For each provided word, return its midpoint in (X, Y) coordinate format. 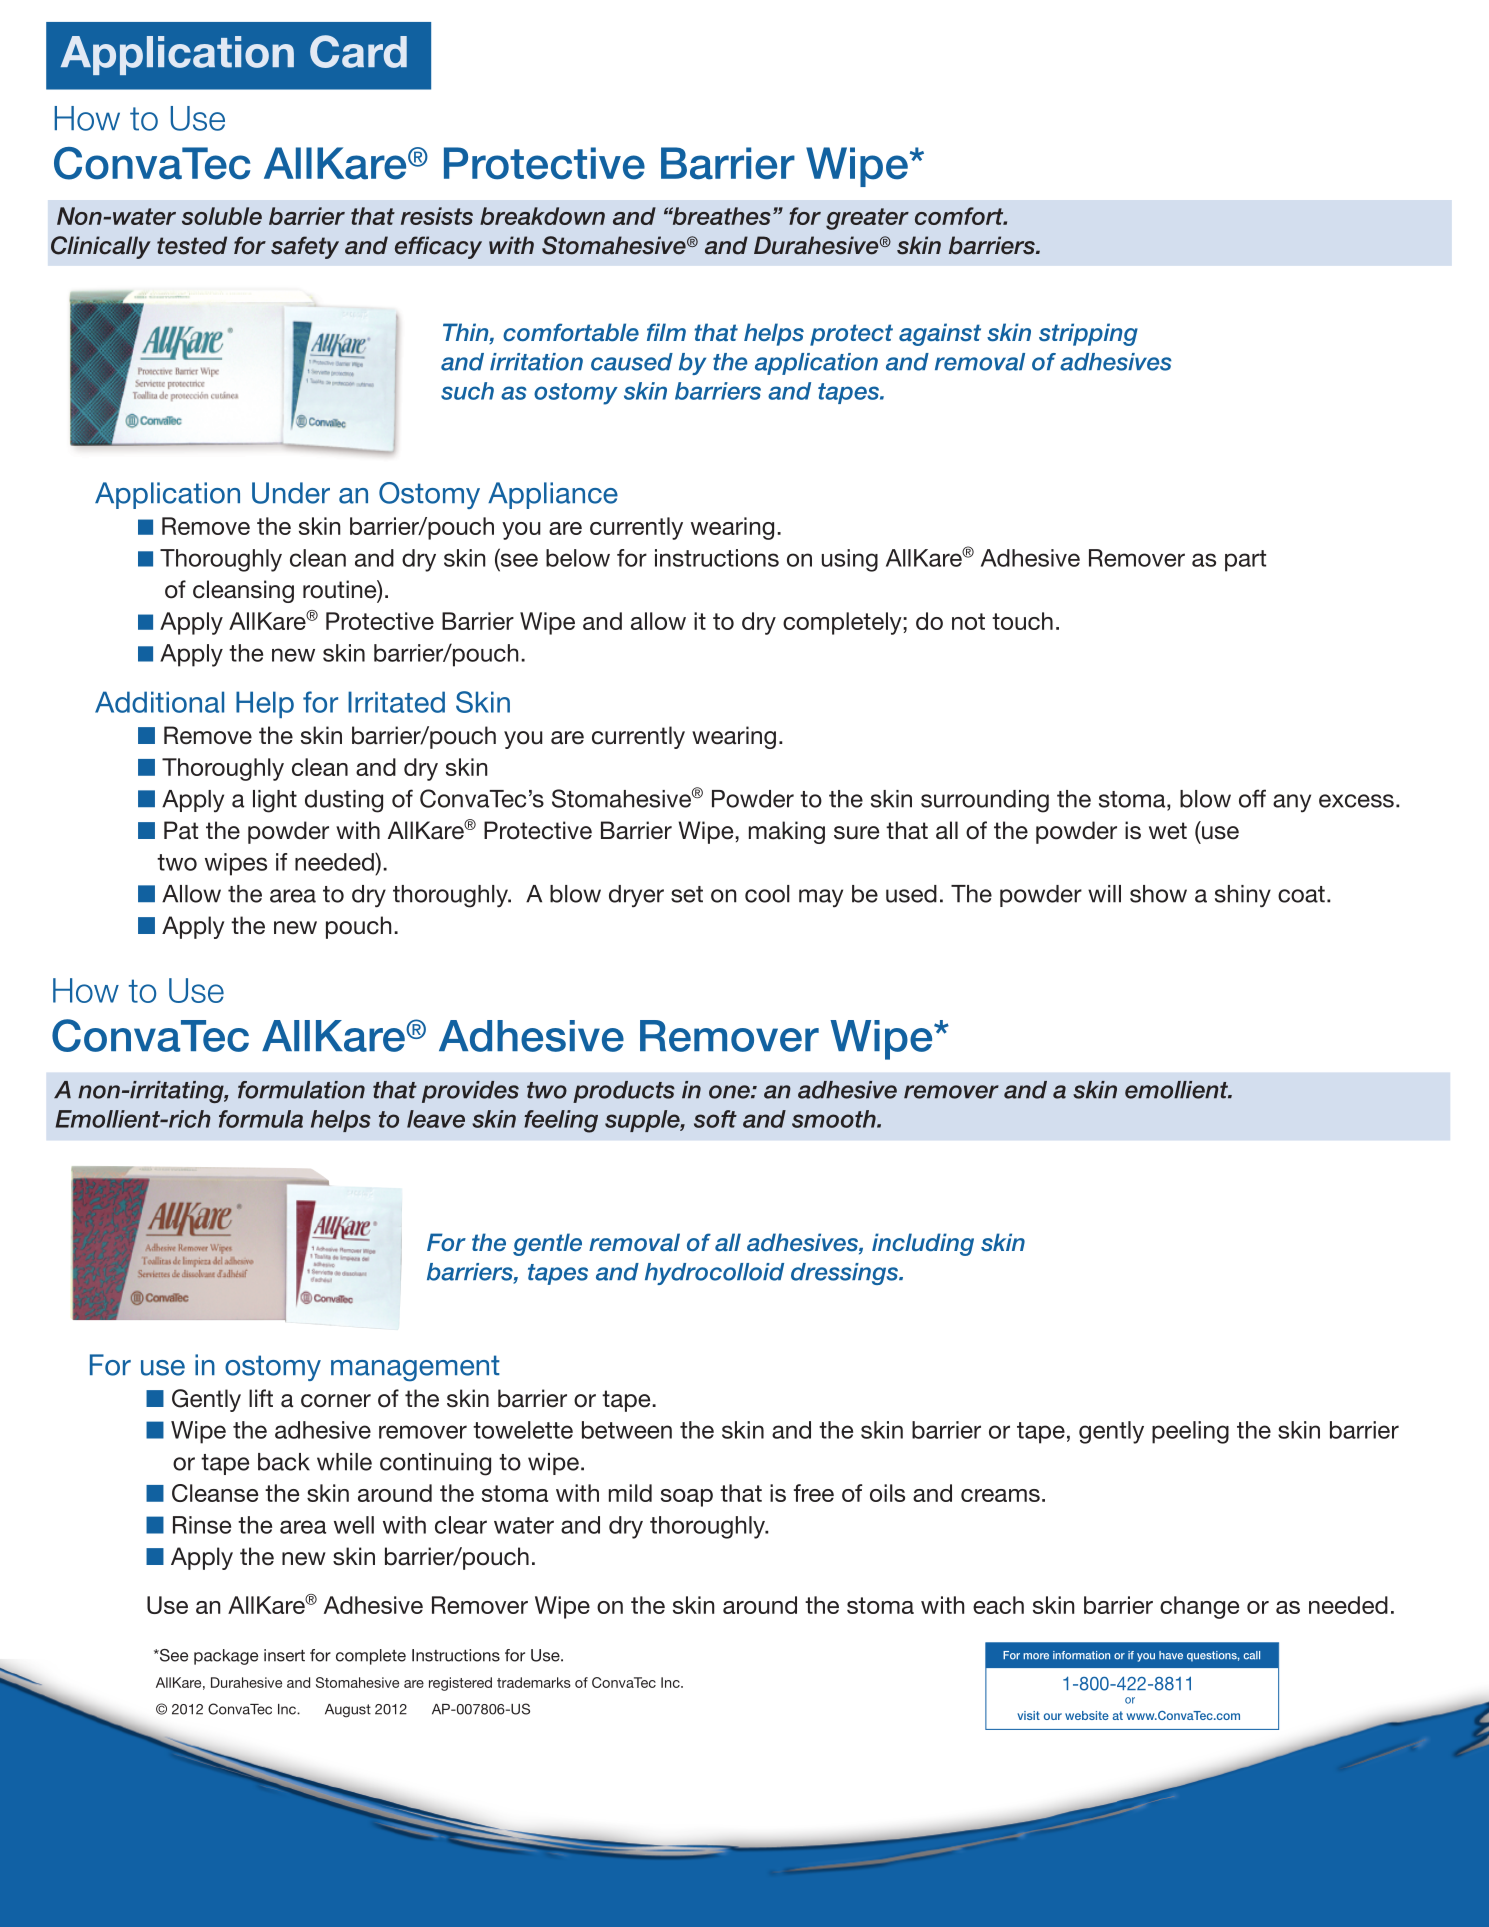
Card (358, 51)
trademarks (534, 1682)
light (275, 801)
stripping (1088, 334)
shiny (1243, 896)
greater (867, 219)
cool (767, 894)
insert (284, 1655)
